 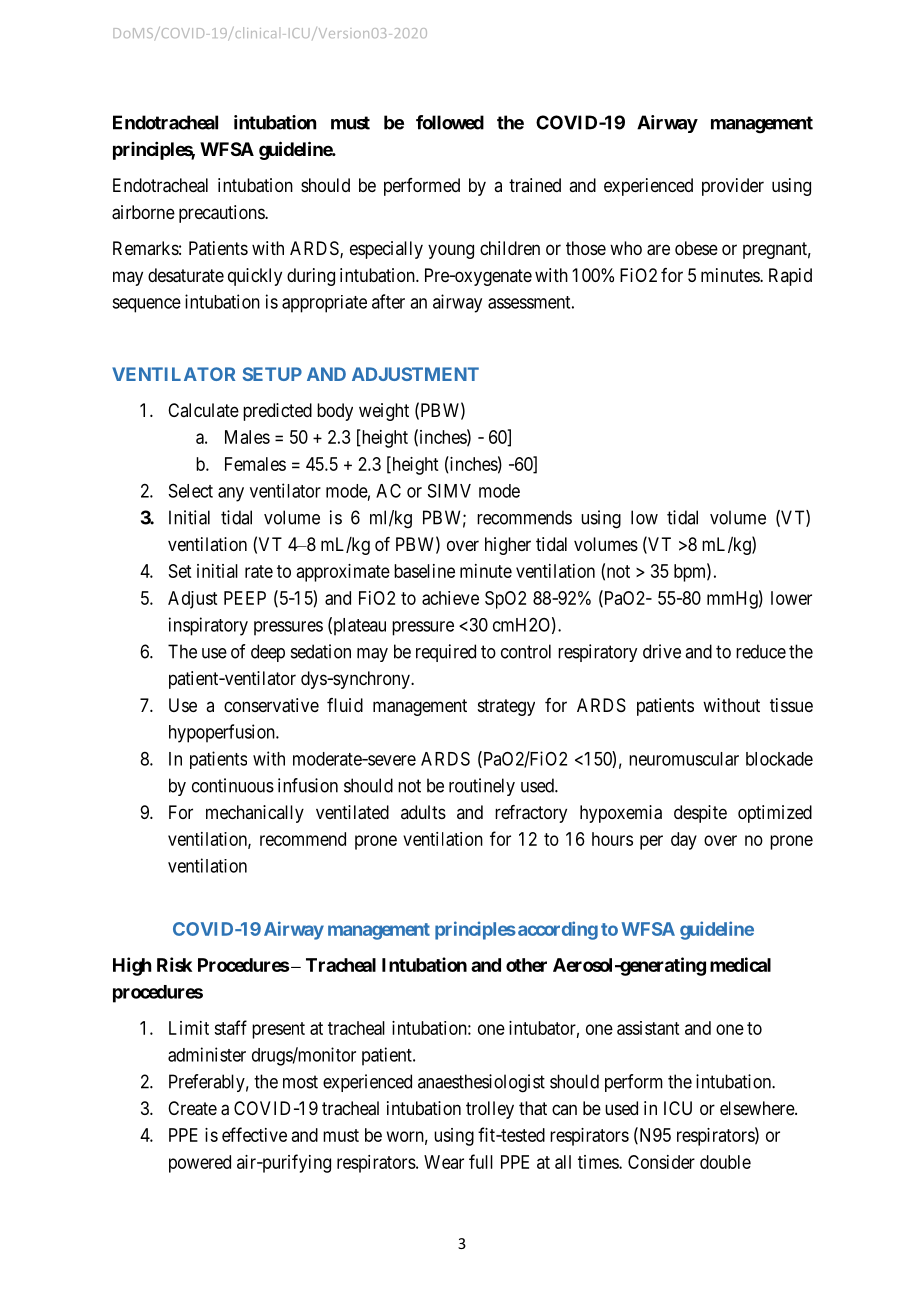 I want to click on inspiratory, so click(x=208, y=626).
